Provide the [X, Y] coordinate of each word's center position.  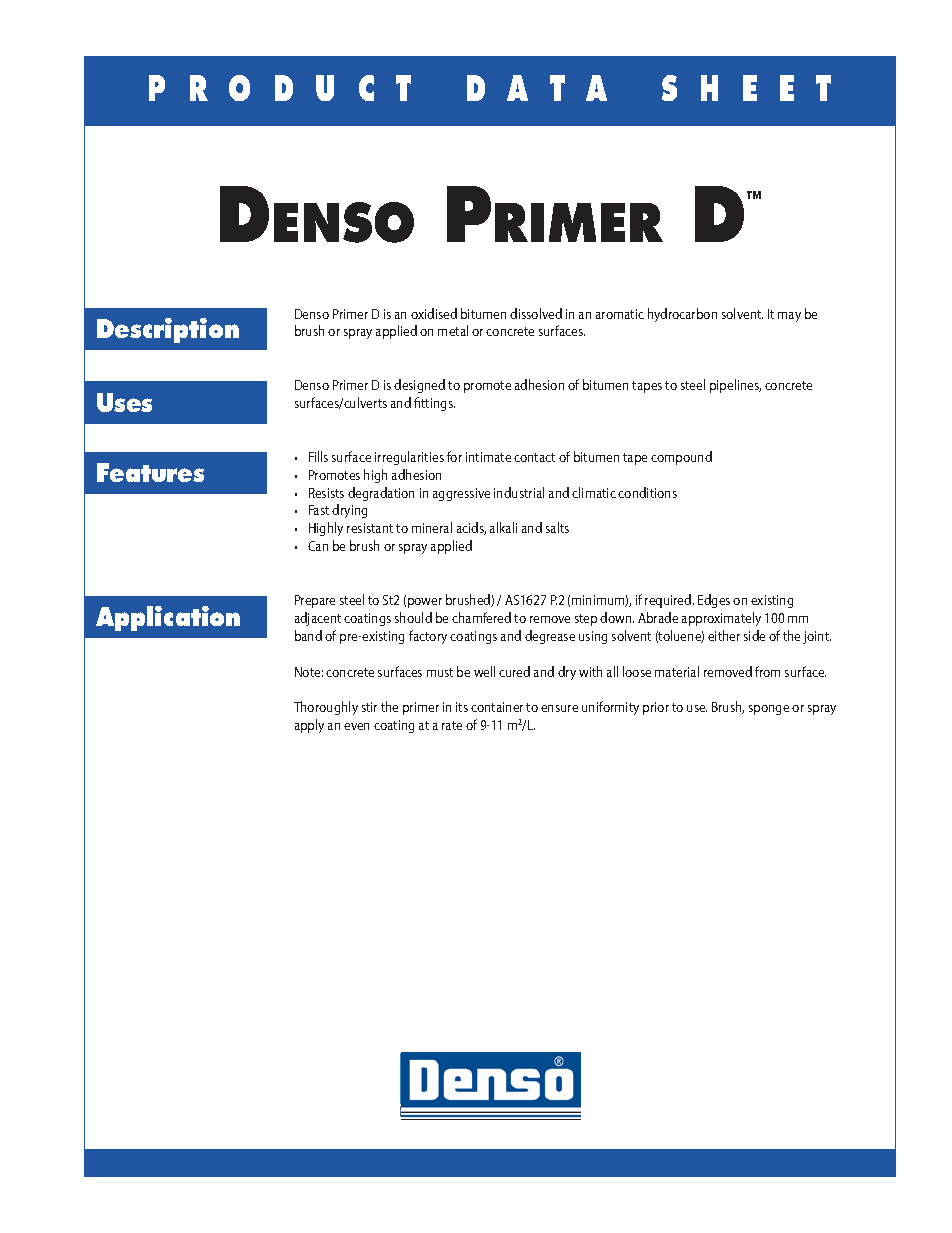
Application [168, 618]
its [462, 707]
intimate [488, 457]
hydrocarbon [682, 315]
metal [453, 330]
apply [309, 726]
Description [168, 330]
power [425, 603]
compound [681, 458]
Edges [714, 601]
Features [150, 472]
